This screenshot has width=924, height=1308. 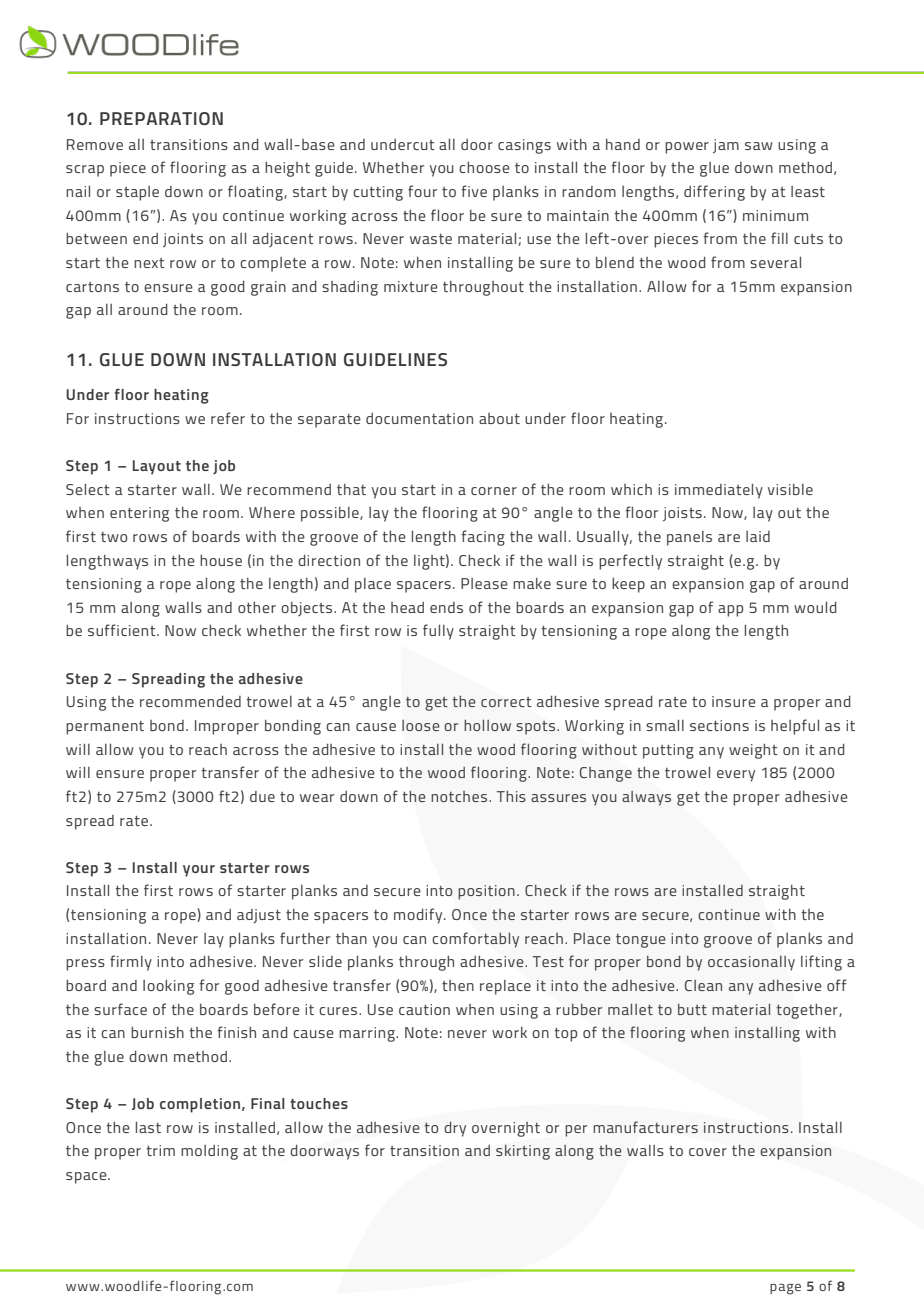 What do you see at coordinates (484, 167) in the screenshot?
I see `choose` at bounding box center [484, 167].
